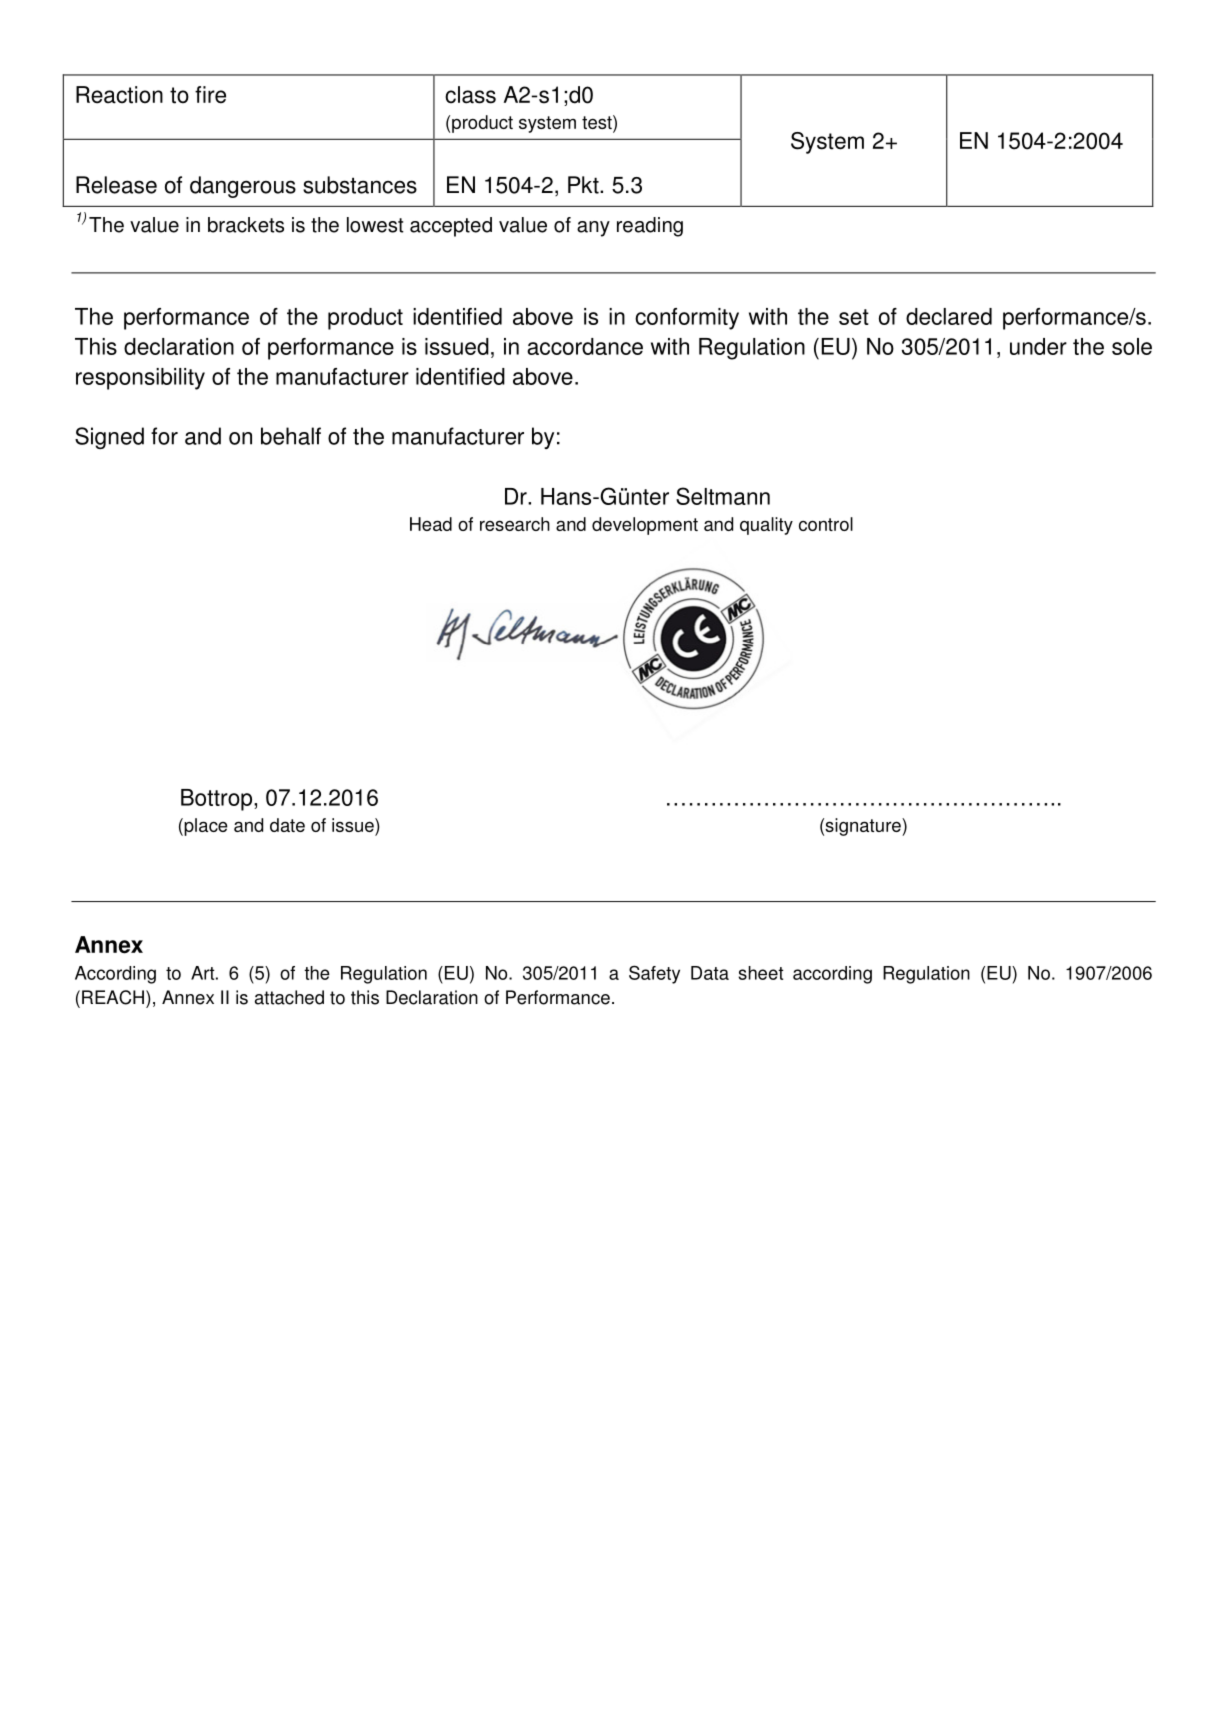 This page has height=1736, width=1226. What do you see at coordinates (650, 227) in the page?
I see `reading` at bounding box center [650, 227].
